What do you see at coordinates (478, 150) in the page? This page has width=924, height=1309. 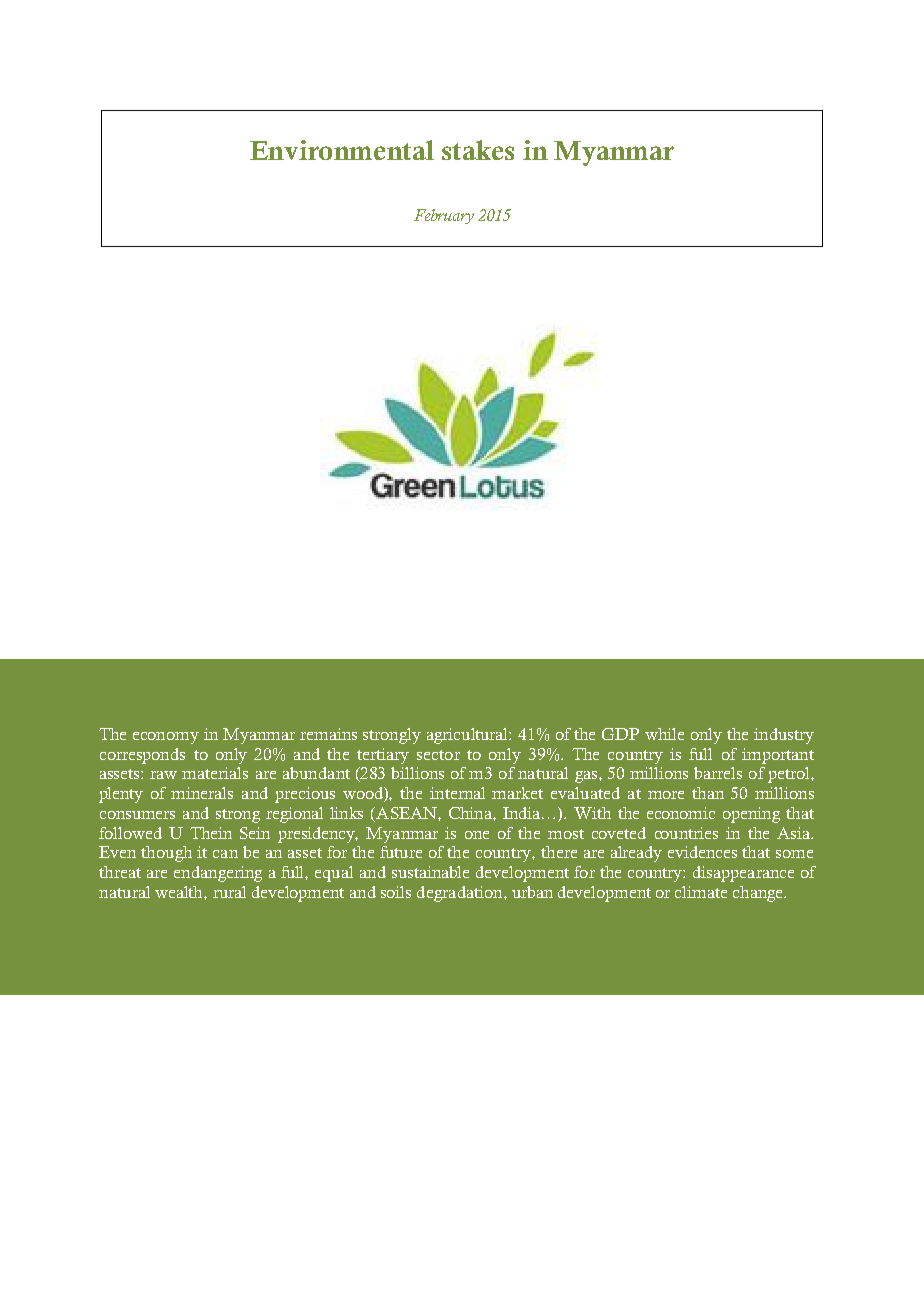 I see `stakes` at bounding box center [478, 150].
